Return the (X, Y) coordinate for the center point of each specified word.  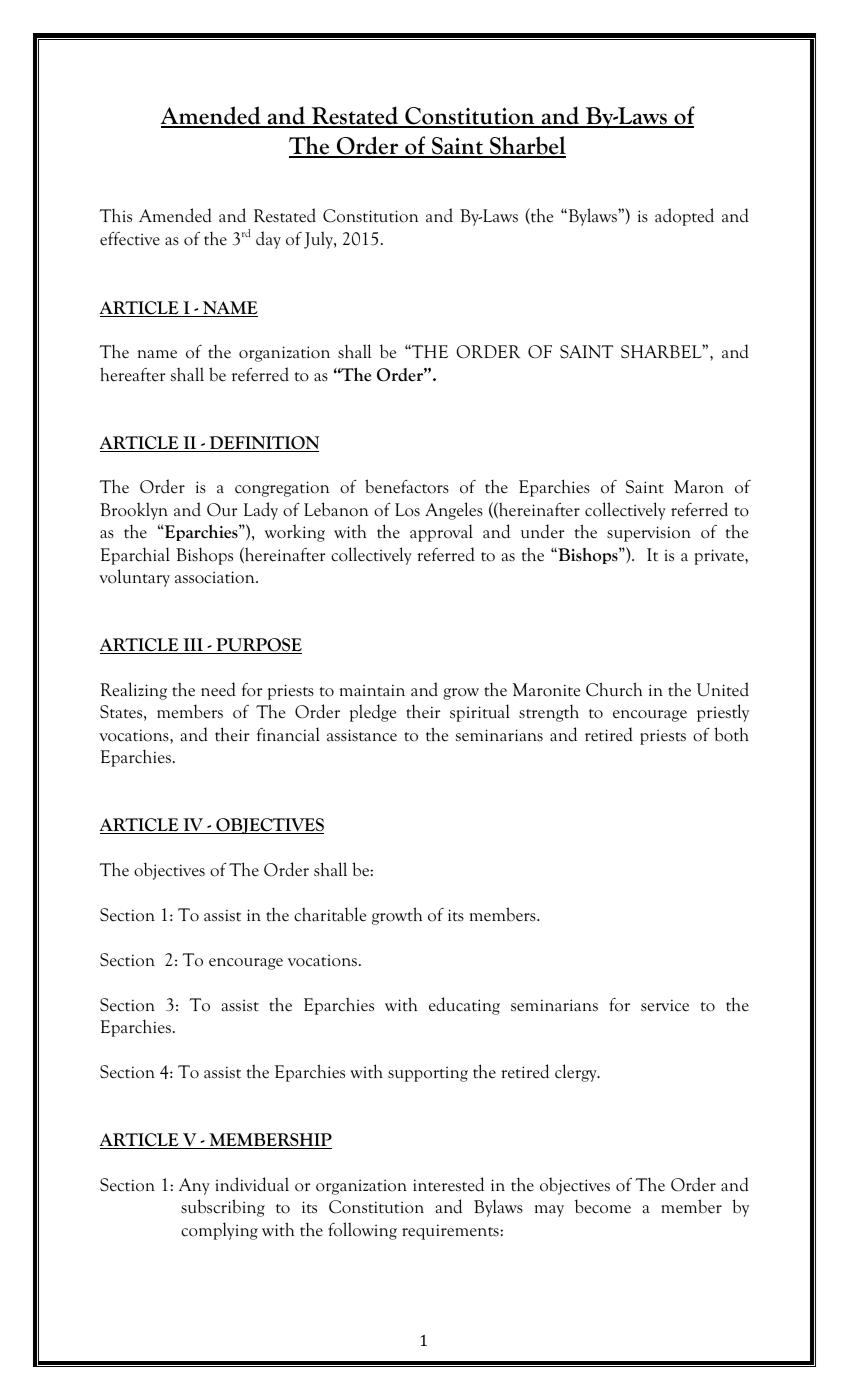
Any (194, 1186)
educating (464, 1006)
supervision (649, 534)
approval (441, 533)
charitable (330, 914)
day (268, 240)
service (665, 1005)
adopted (684, 217)
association (216, 577)
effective (130, 238)
